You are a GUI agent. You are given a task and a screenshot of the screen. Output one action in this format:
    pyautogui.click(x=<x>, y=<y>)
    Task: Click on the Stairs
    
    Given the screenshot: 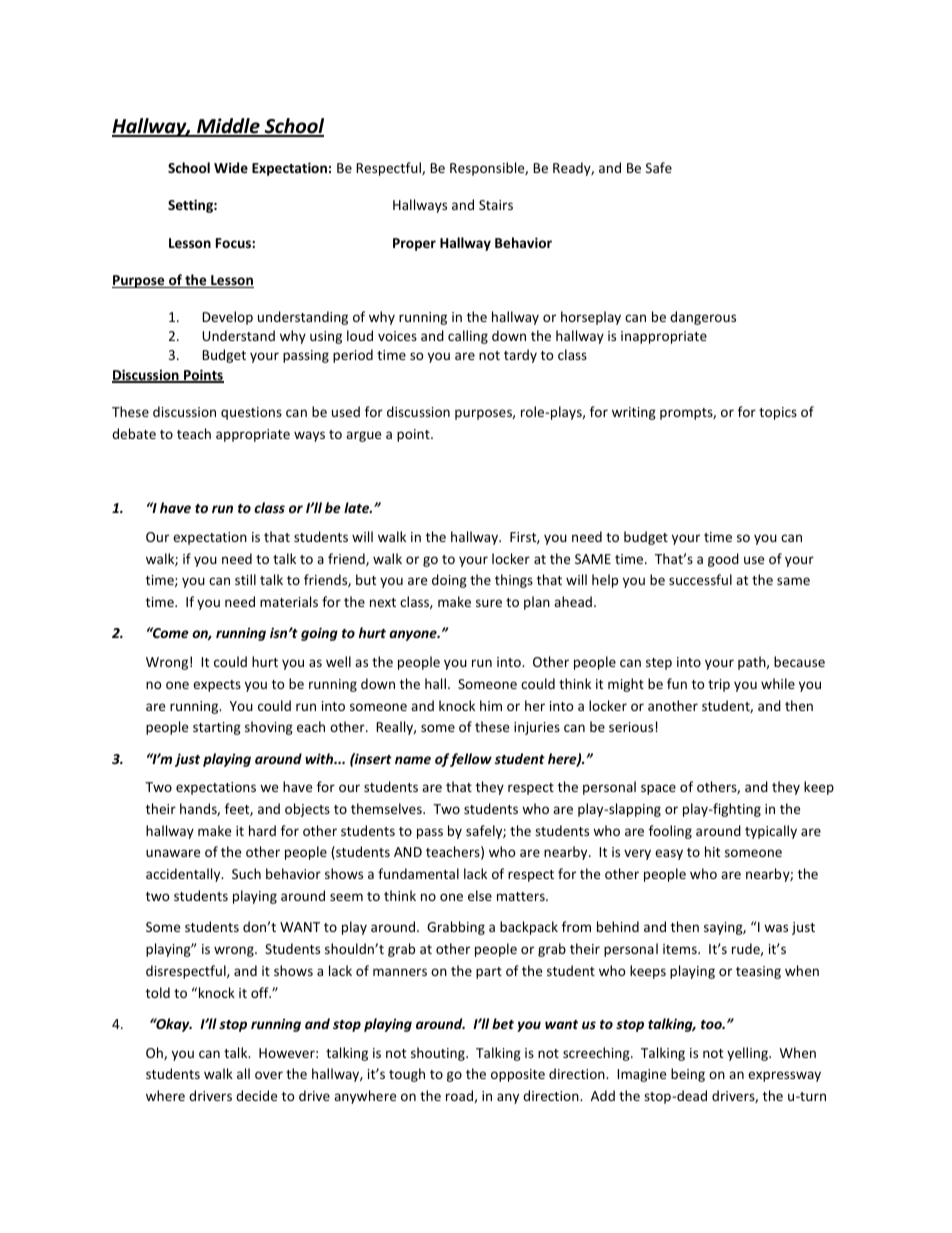 What is the action you would take?
    pyautogui.click(x=496, y=205)
